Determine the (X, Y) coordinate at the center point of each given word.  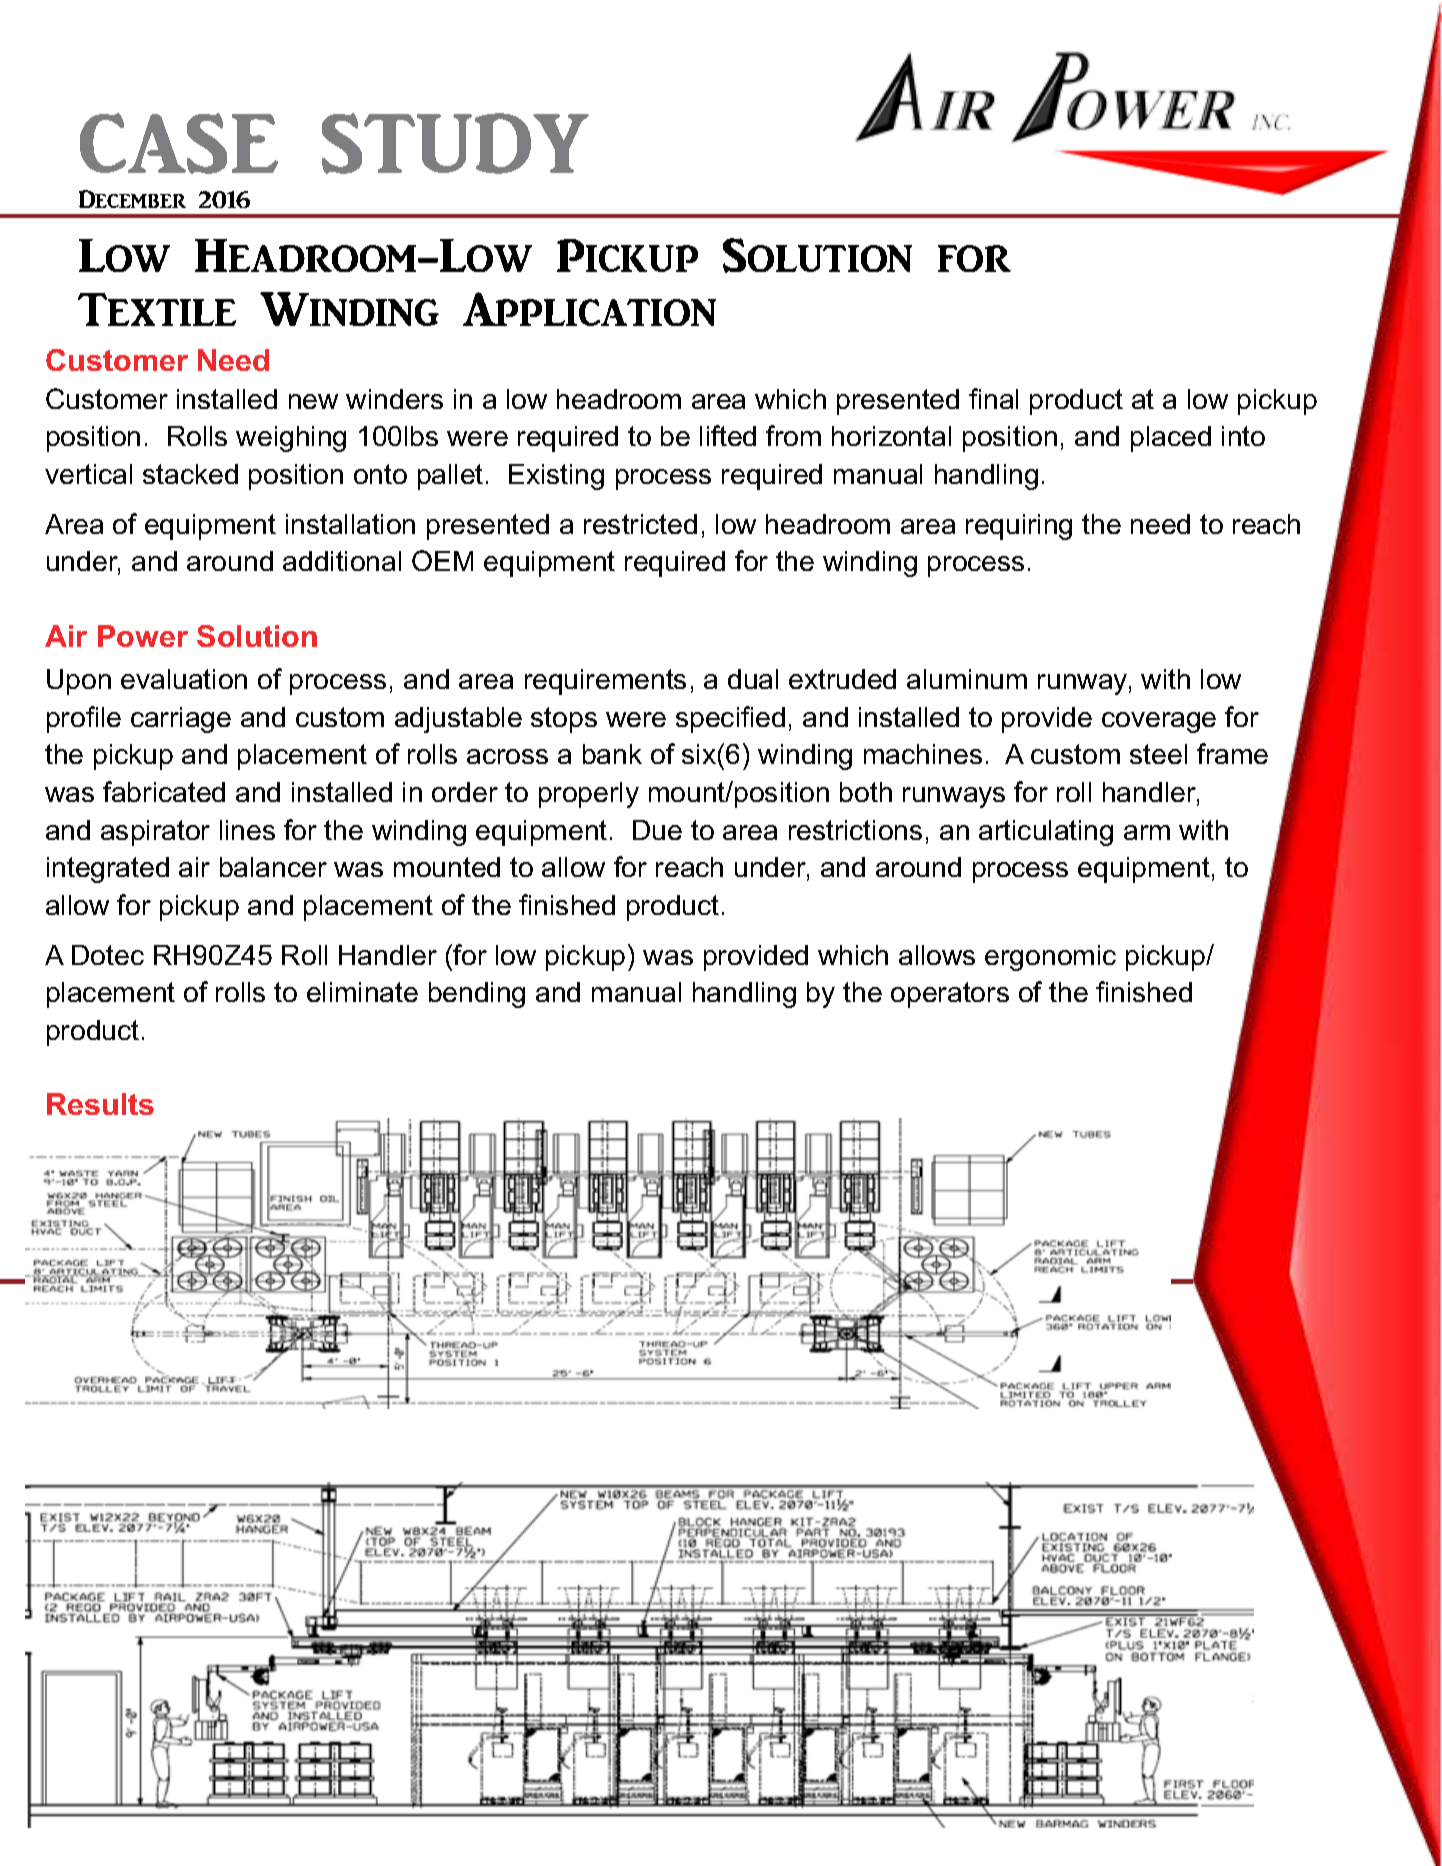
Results (100, 1104)
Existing (556, 477)
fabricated (164, 791)
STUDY (455, 143)
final (993, 398)
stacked (190, 474)
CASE (179, 143)
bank (612, 754)
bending (477, 995)
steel (1158, 754)
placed (1171, 439)
